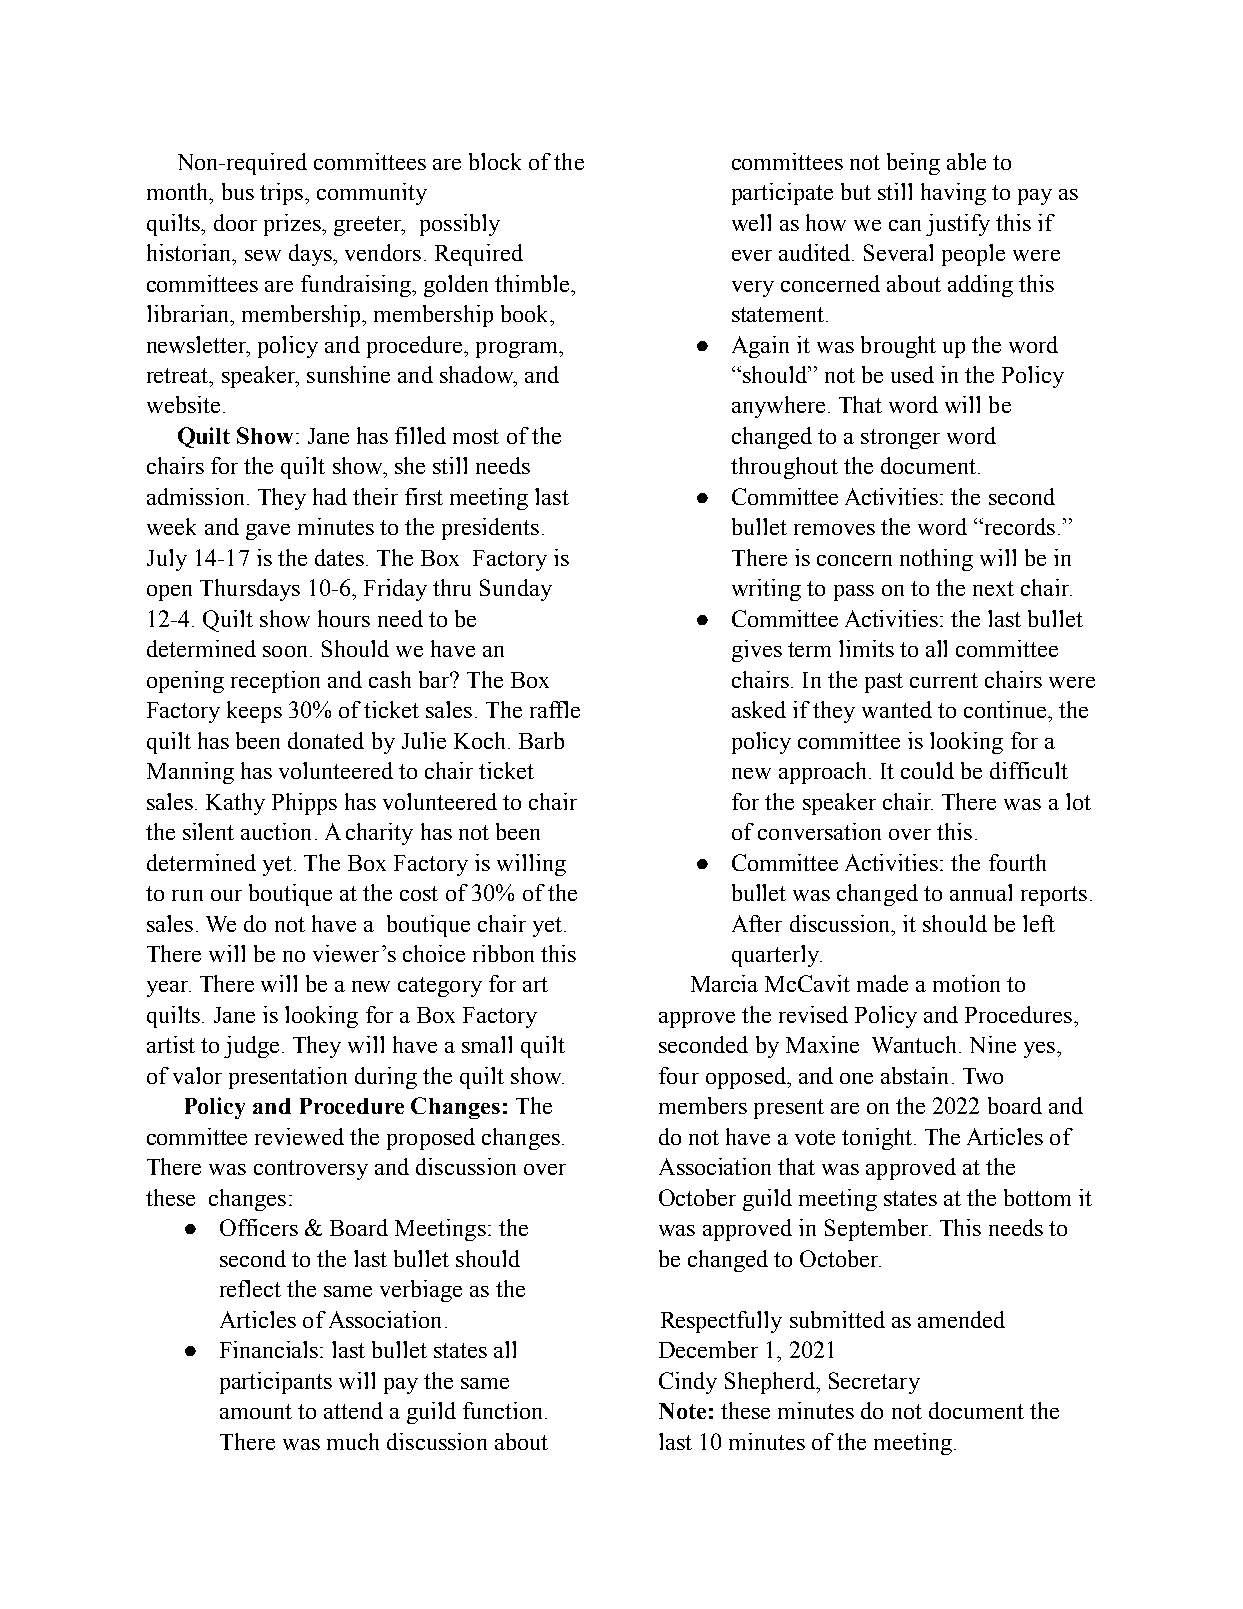 The height and width of the screenshot is (1609, 1243). Describe the element at coordinates (299, 1136) in the screenshot. I see `reviewed` at that location.
